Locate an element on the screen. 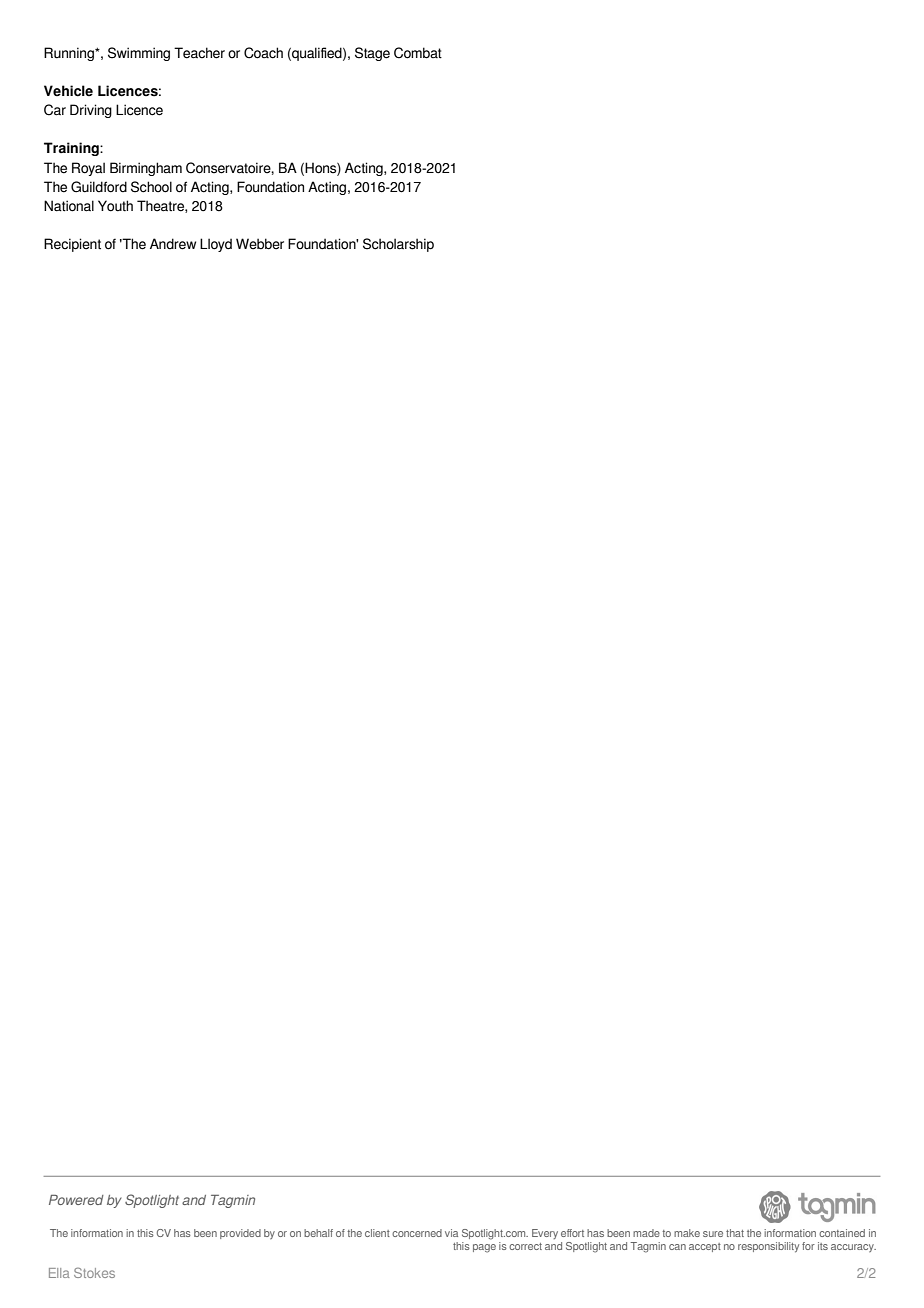 The height and width of the screenshot is (1308, 924). Combat is located at coordinates (418, 53).
